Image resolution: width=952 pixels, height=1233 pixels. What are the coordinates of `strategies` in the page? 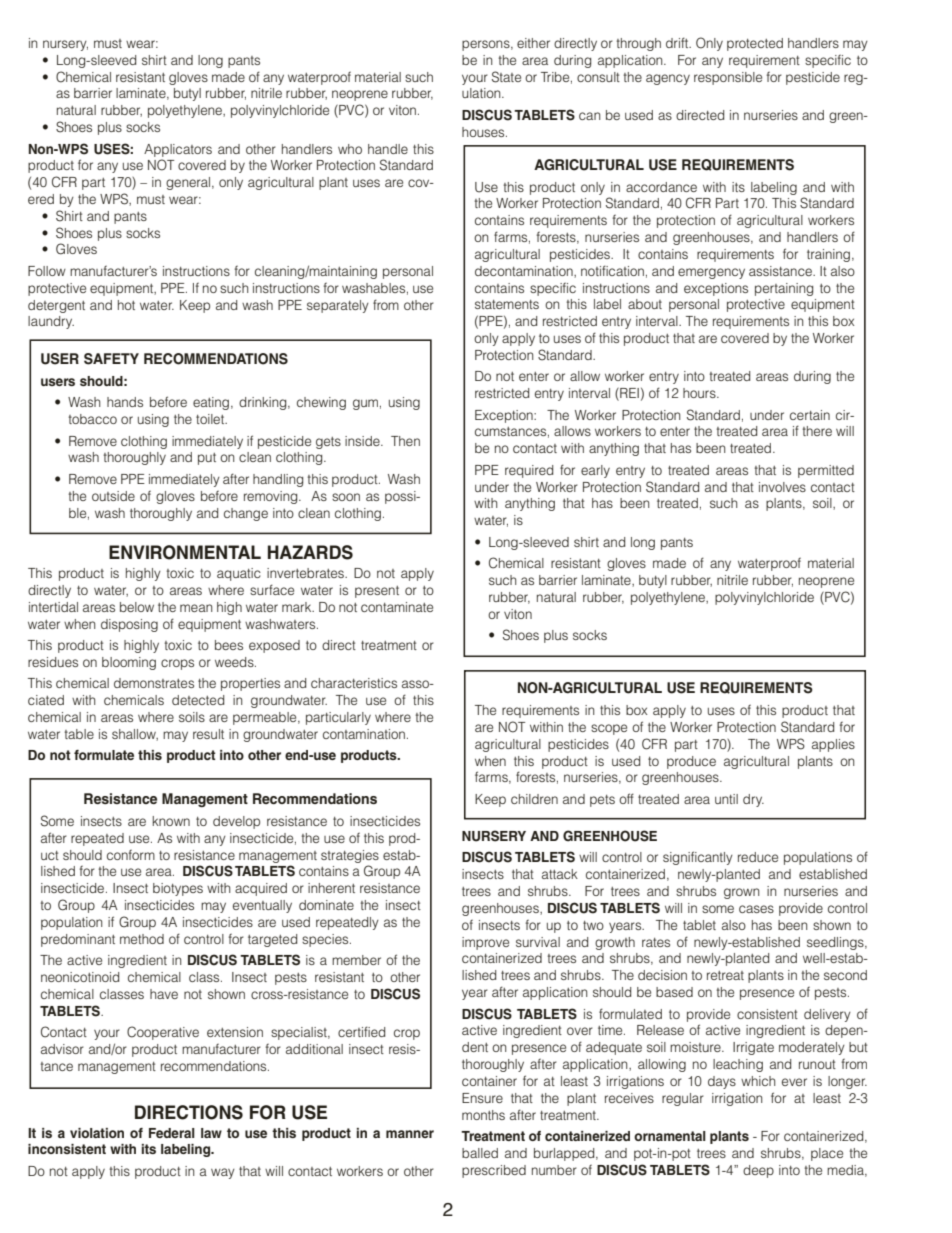 It's located at (350, 856).
